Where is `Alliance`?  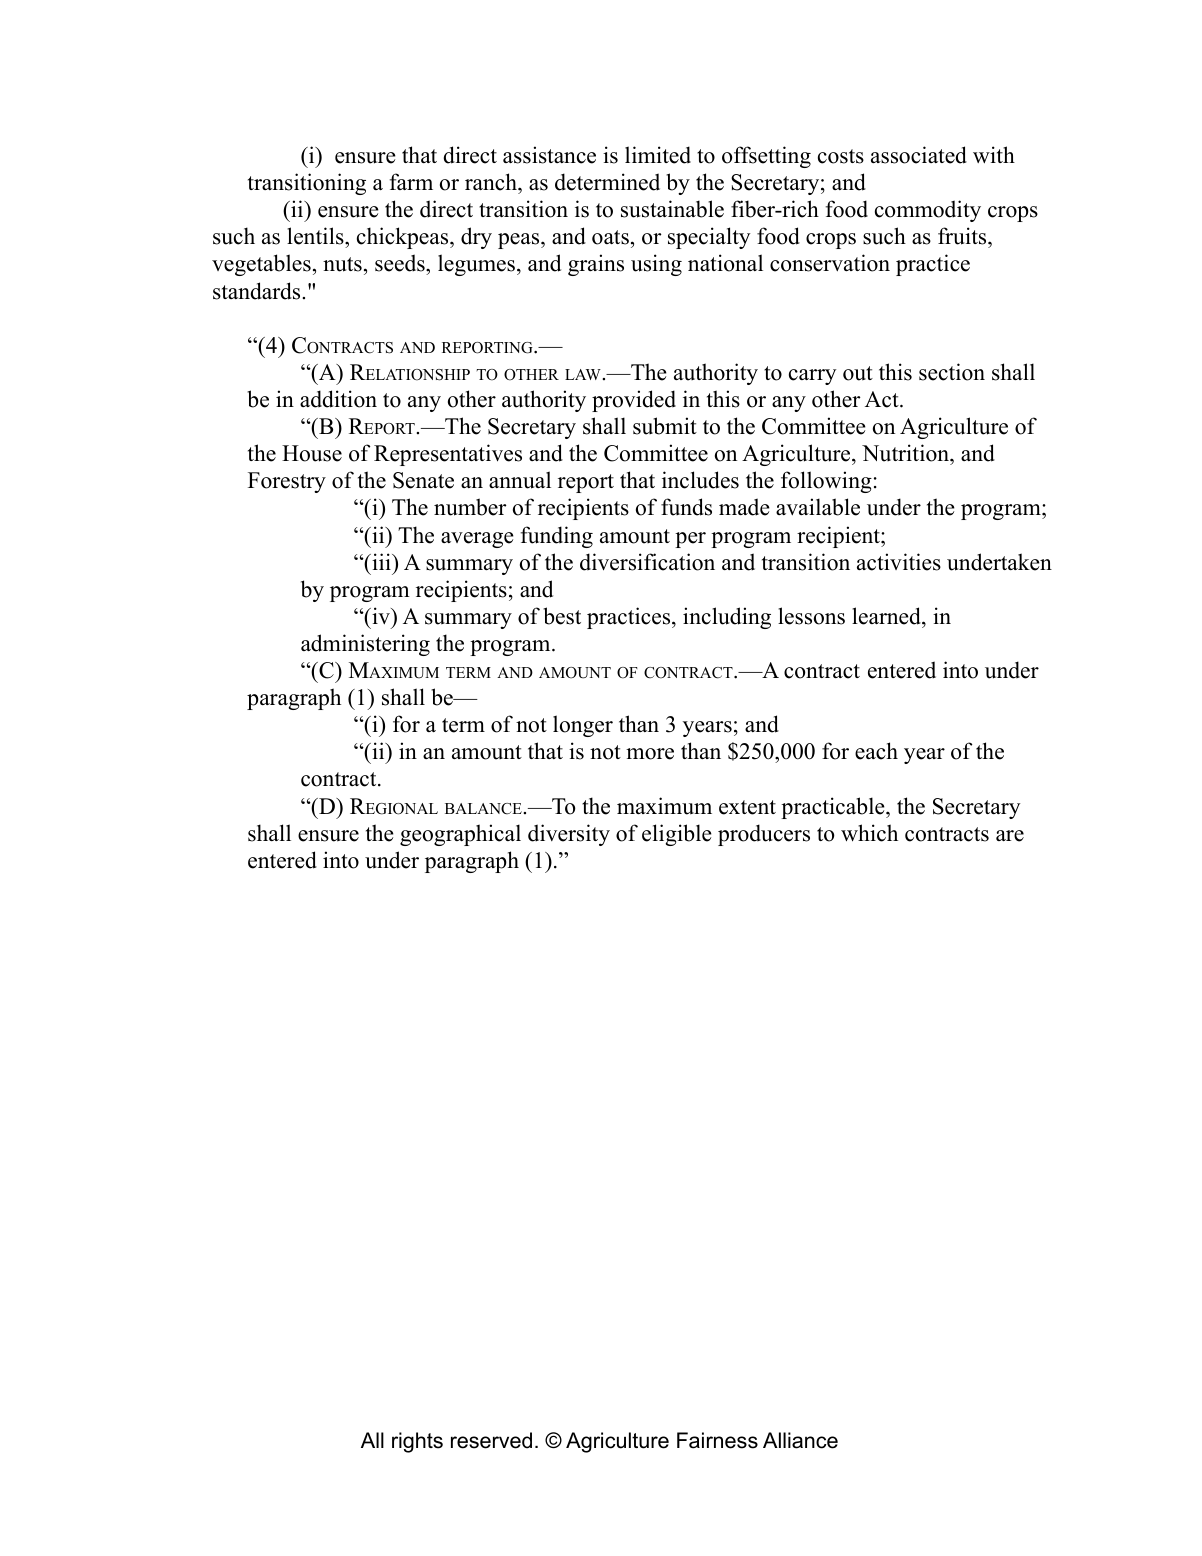
Alliance is located at coordinates (800, 1440).
